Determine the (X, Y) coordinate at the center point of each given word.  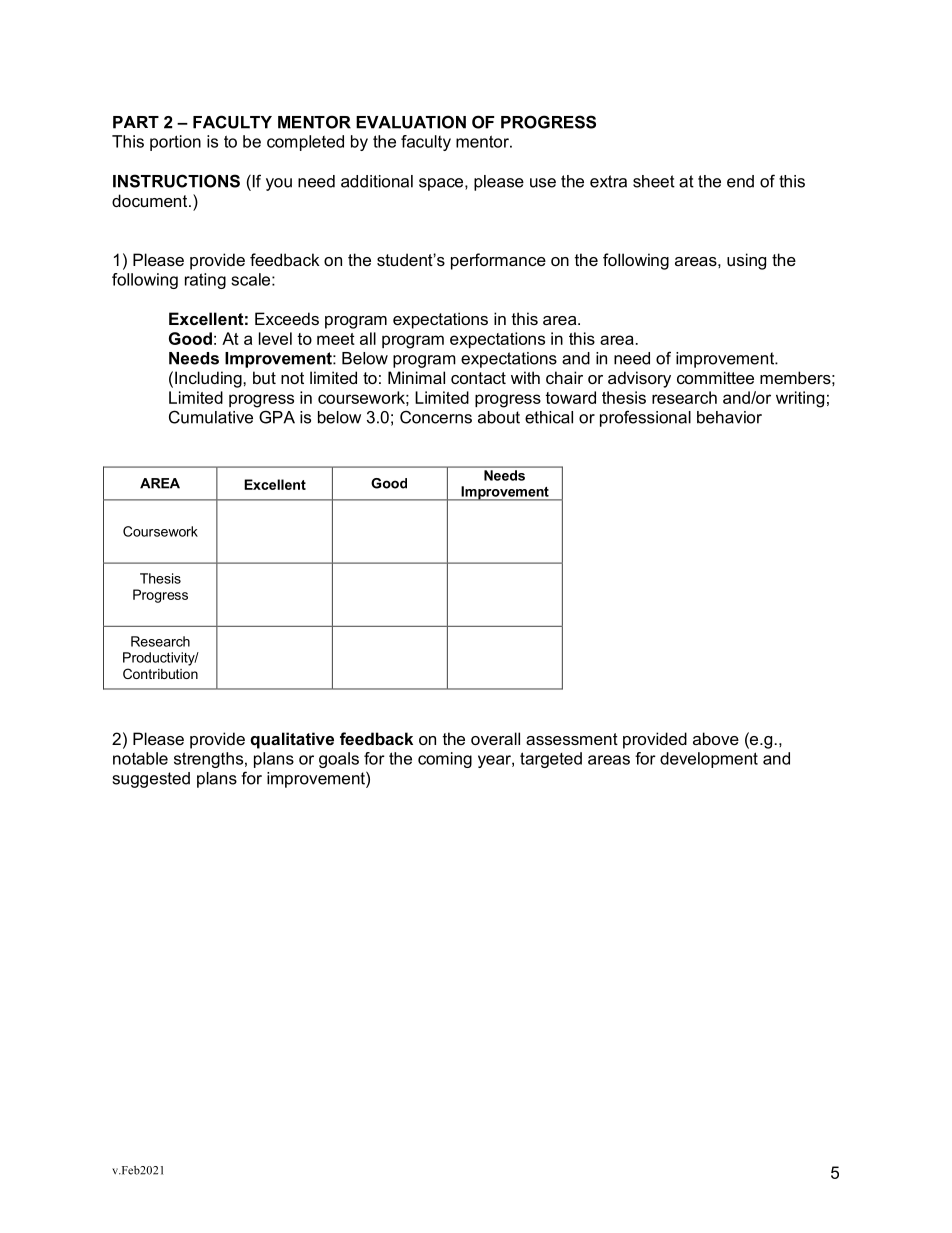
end (740, 181)
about (499, 417)
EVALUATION (411, 122)
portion (175, 143)
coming (445, 760)
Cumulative (211, 417)
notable (140, 758)
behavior (729, 417)
